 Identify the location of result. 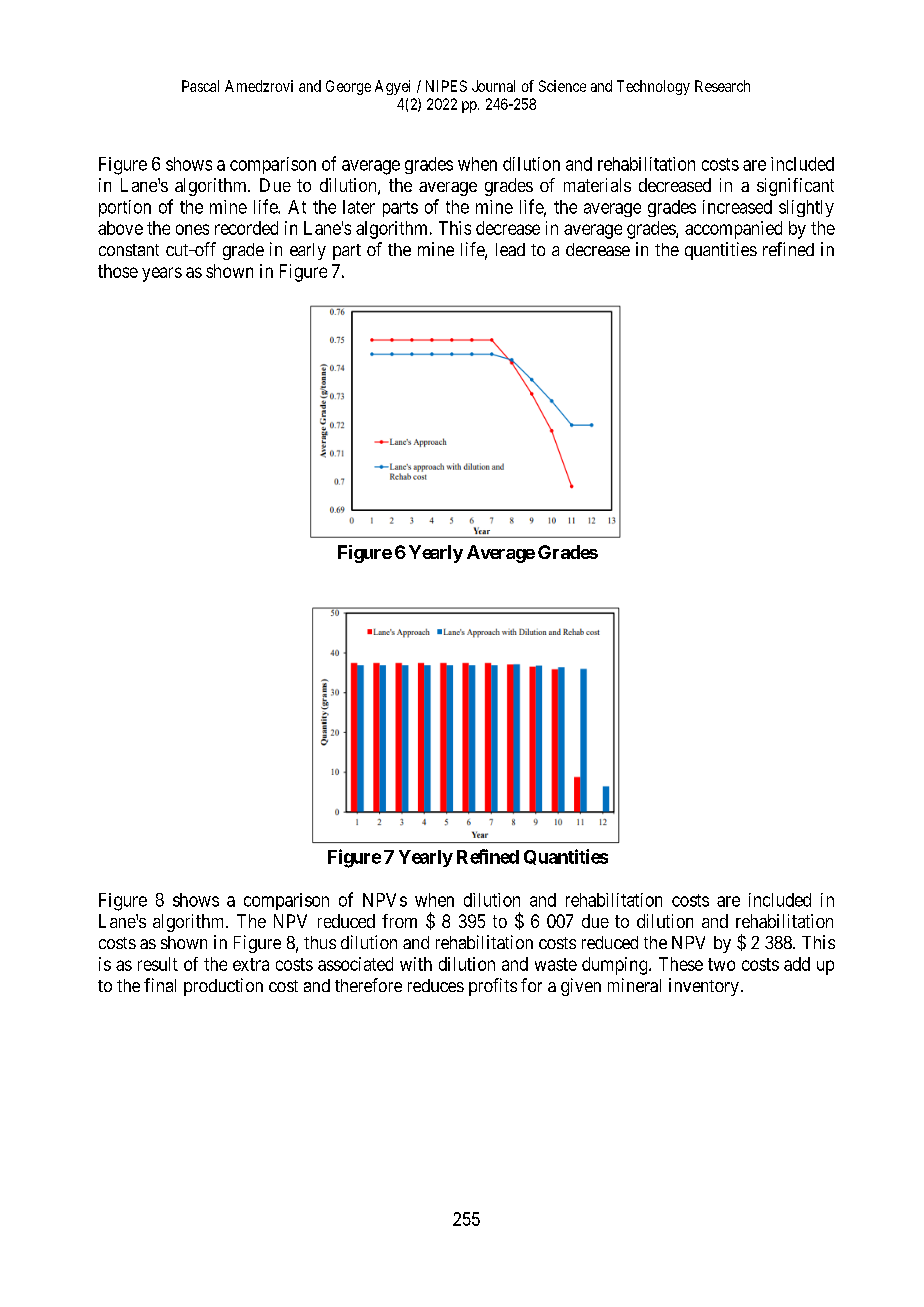
(158, 964).
